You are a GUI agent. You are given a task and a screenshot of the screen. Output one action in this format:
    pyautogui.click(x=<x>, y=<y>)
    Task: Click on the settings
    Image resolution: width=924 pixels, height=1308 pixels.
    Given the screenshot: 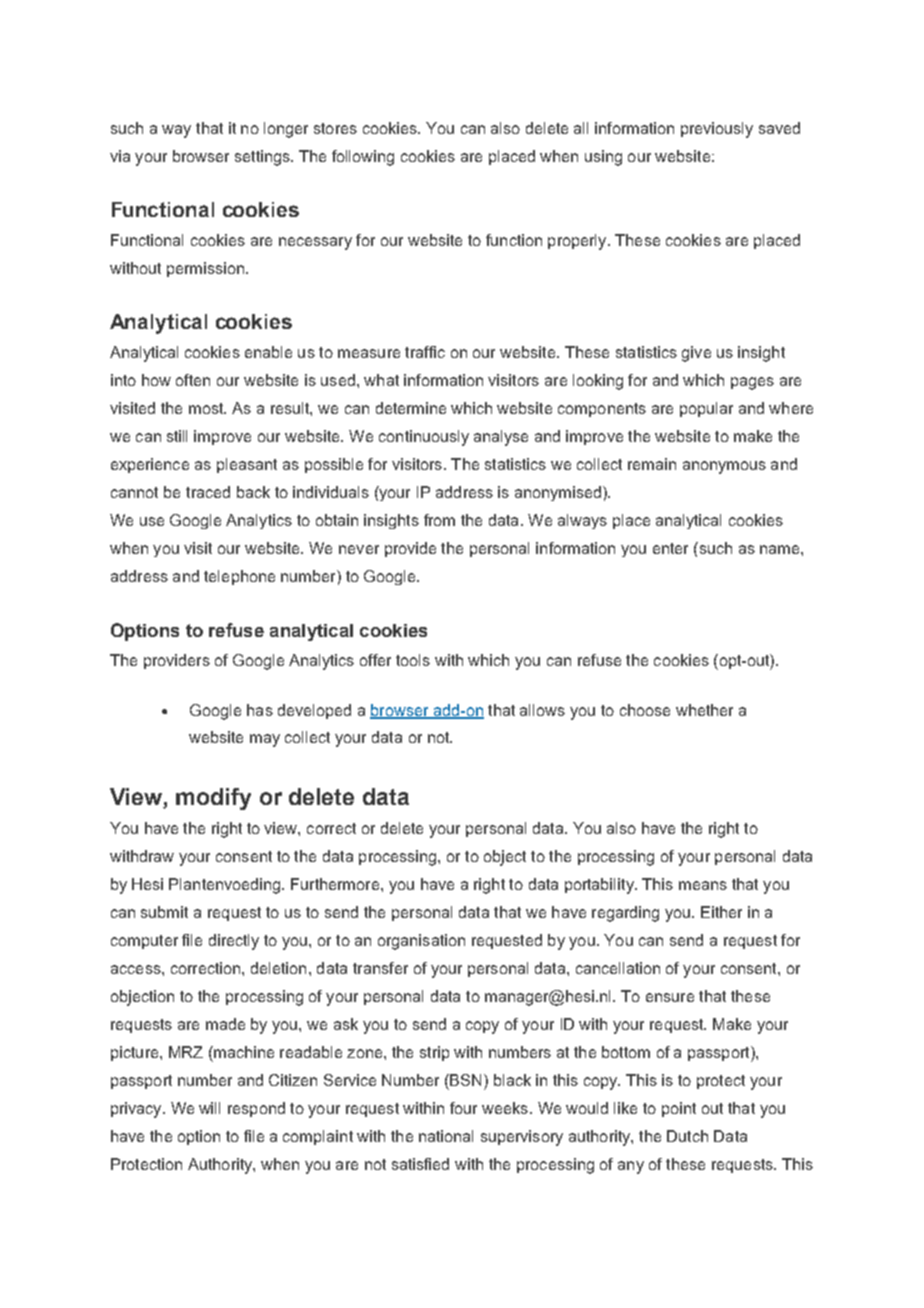 What is the action you would take?
    pyautogui.click(x=263, y=158)
